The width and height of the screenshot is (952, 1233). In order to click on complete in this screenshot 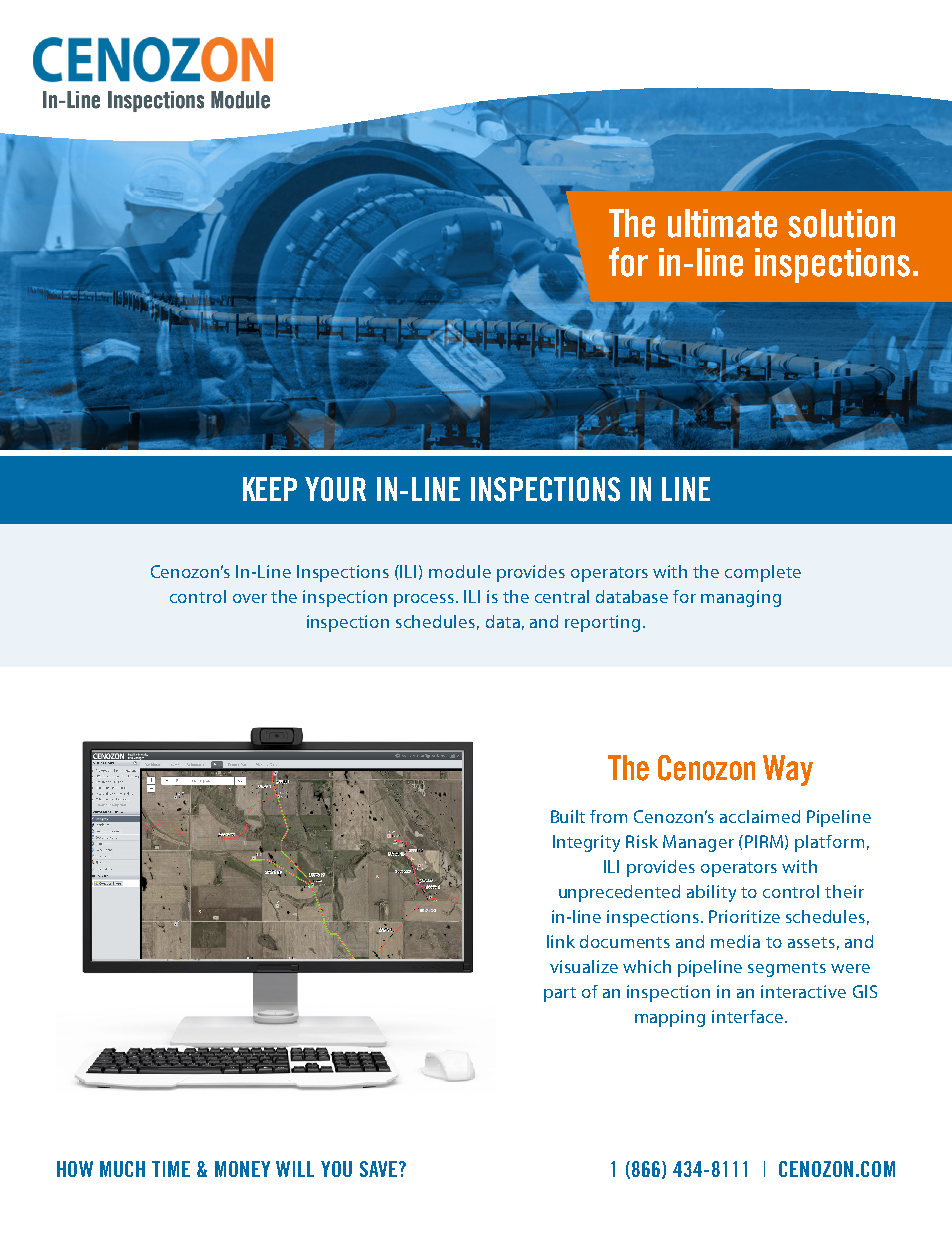, I will do `click(763, 573)`.
